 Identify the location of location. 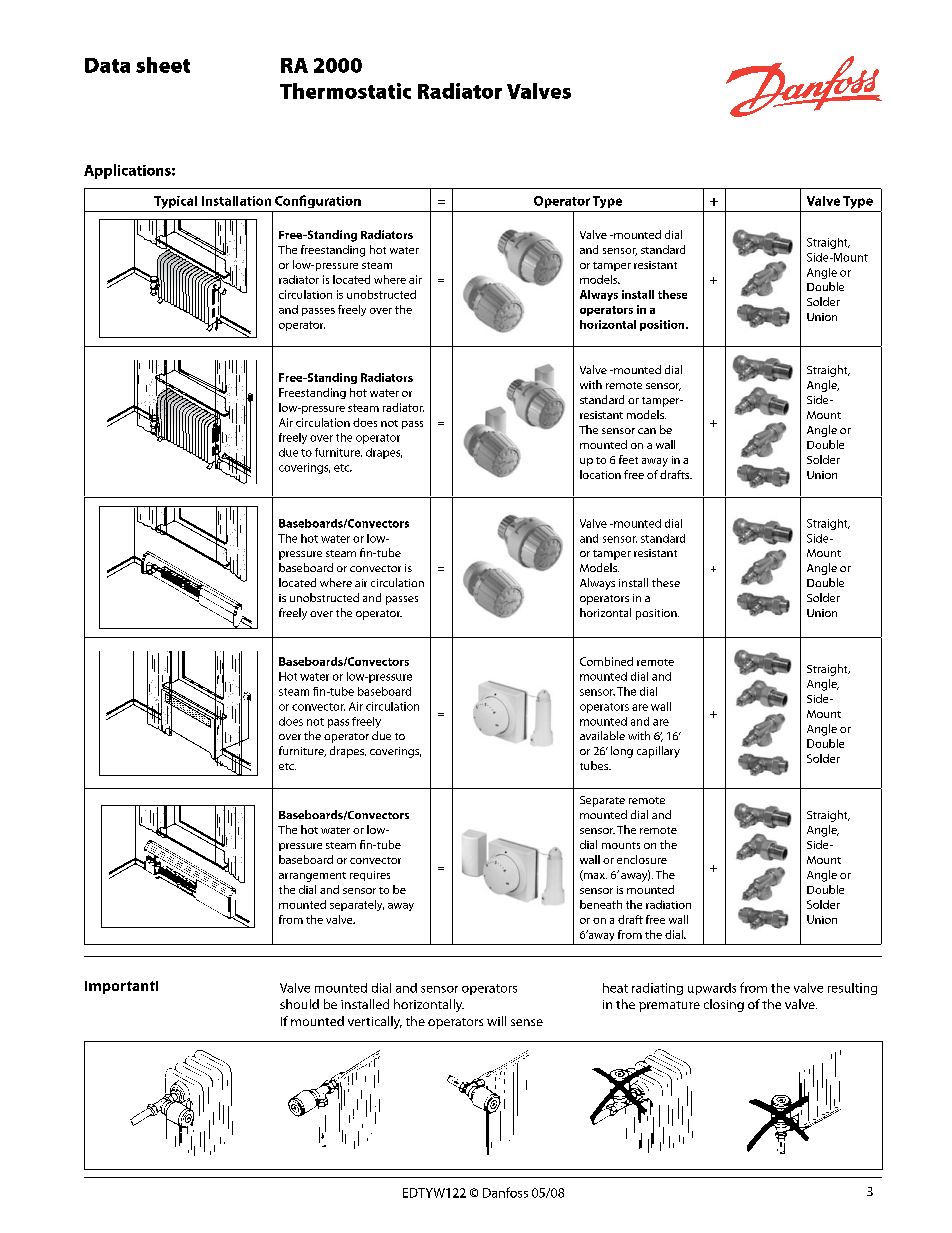
(600, 474).
